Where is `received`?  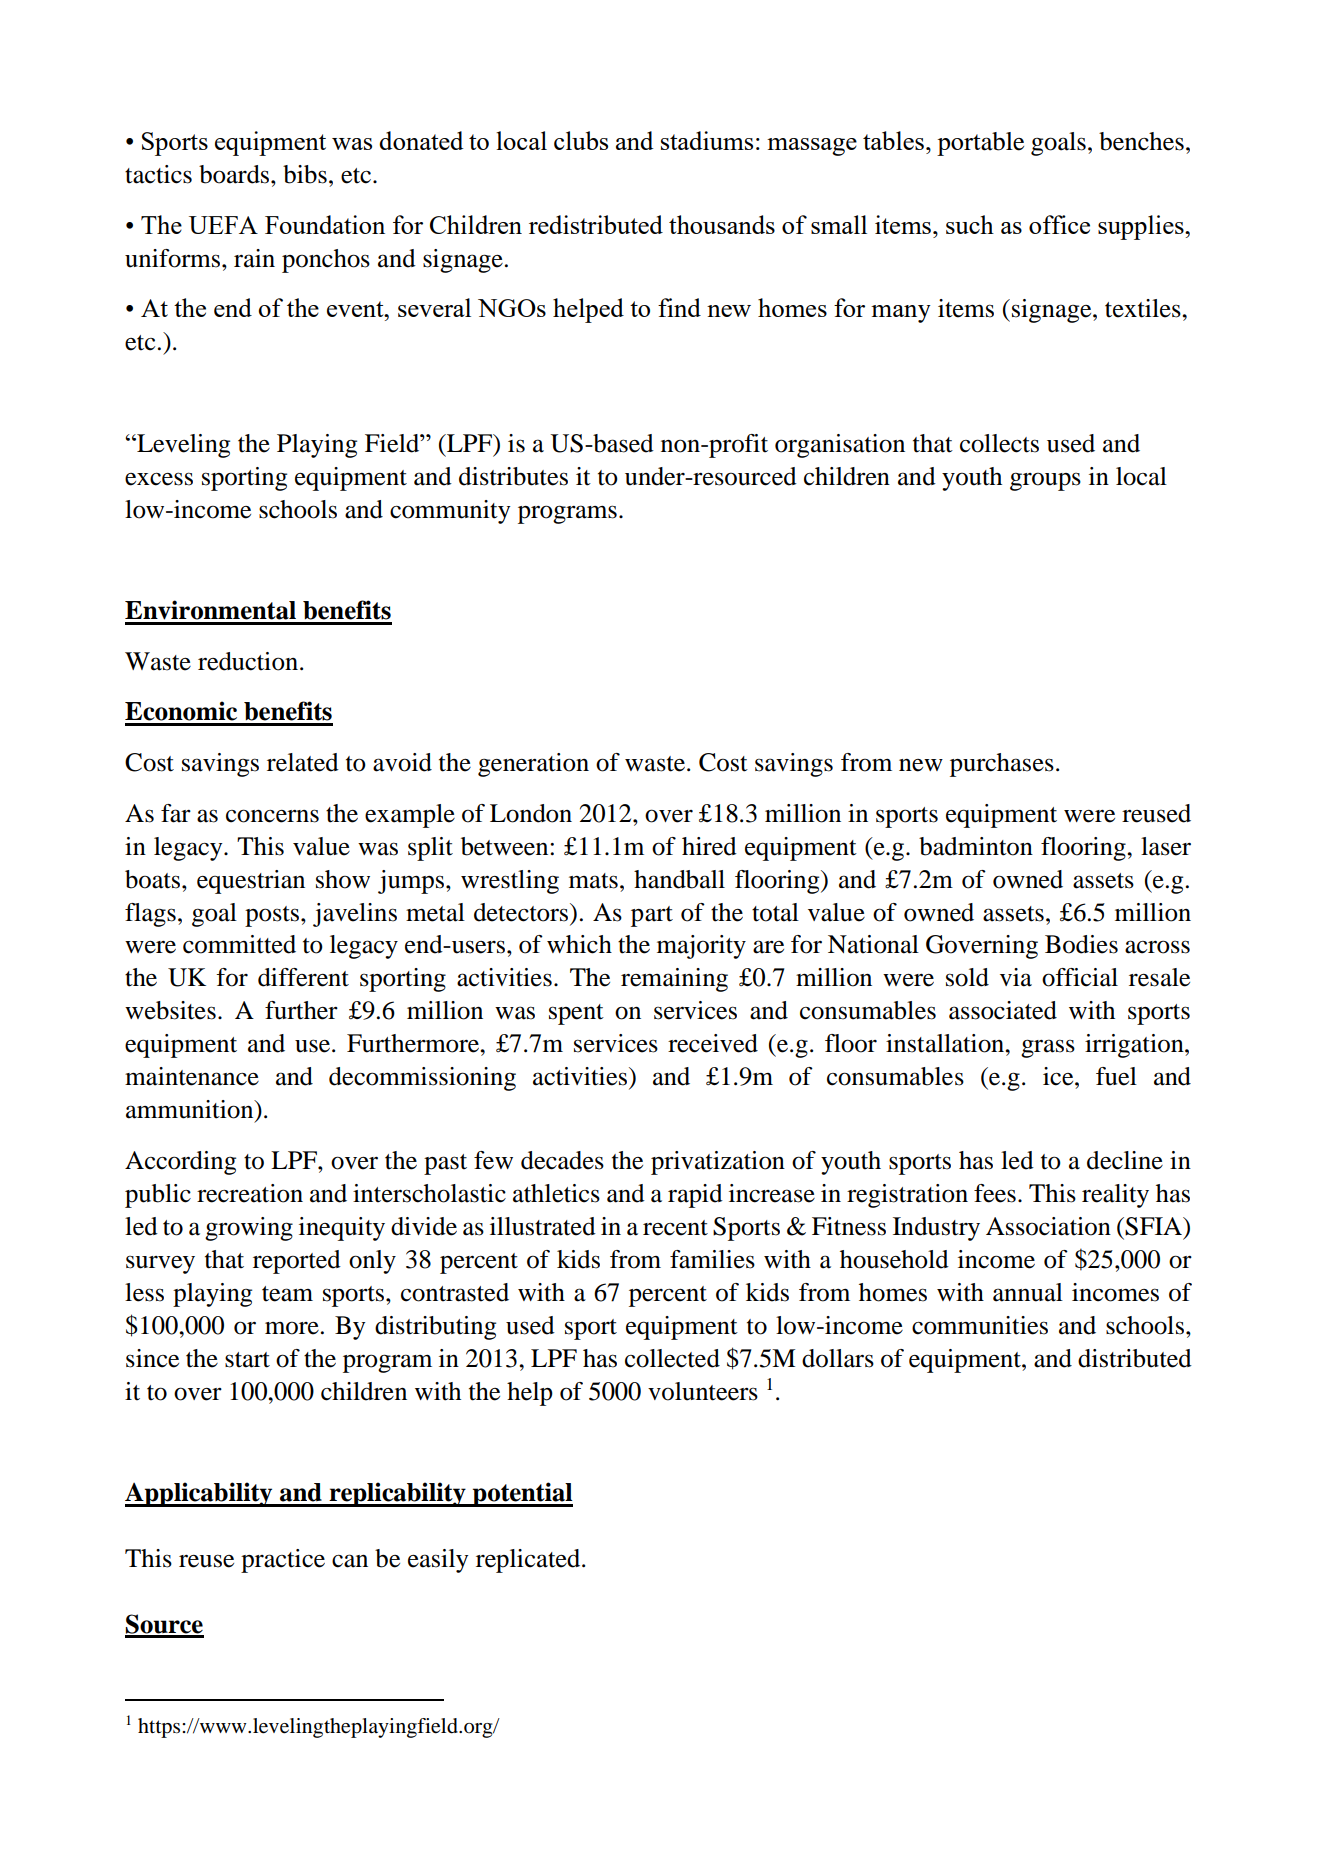
received is located at coordinates (713, 1043).
